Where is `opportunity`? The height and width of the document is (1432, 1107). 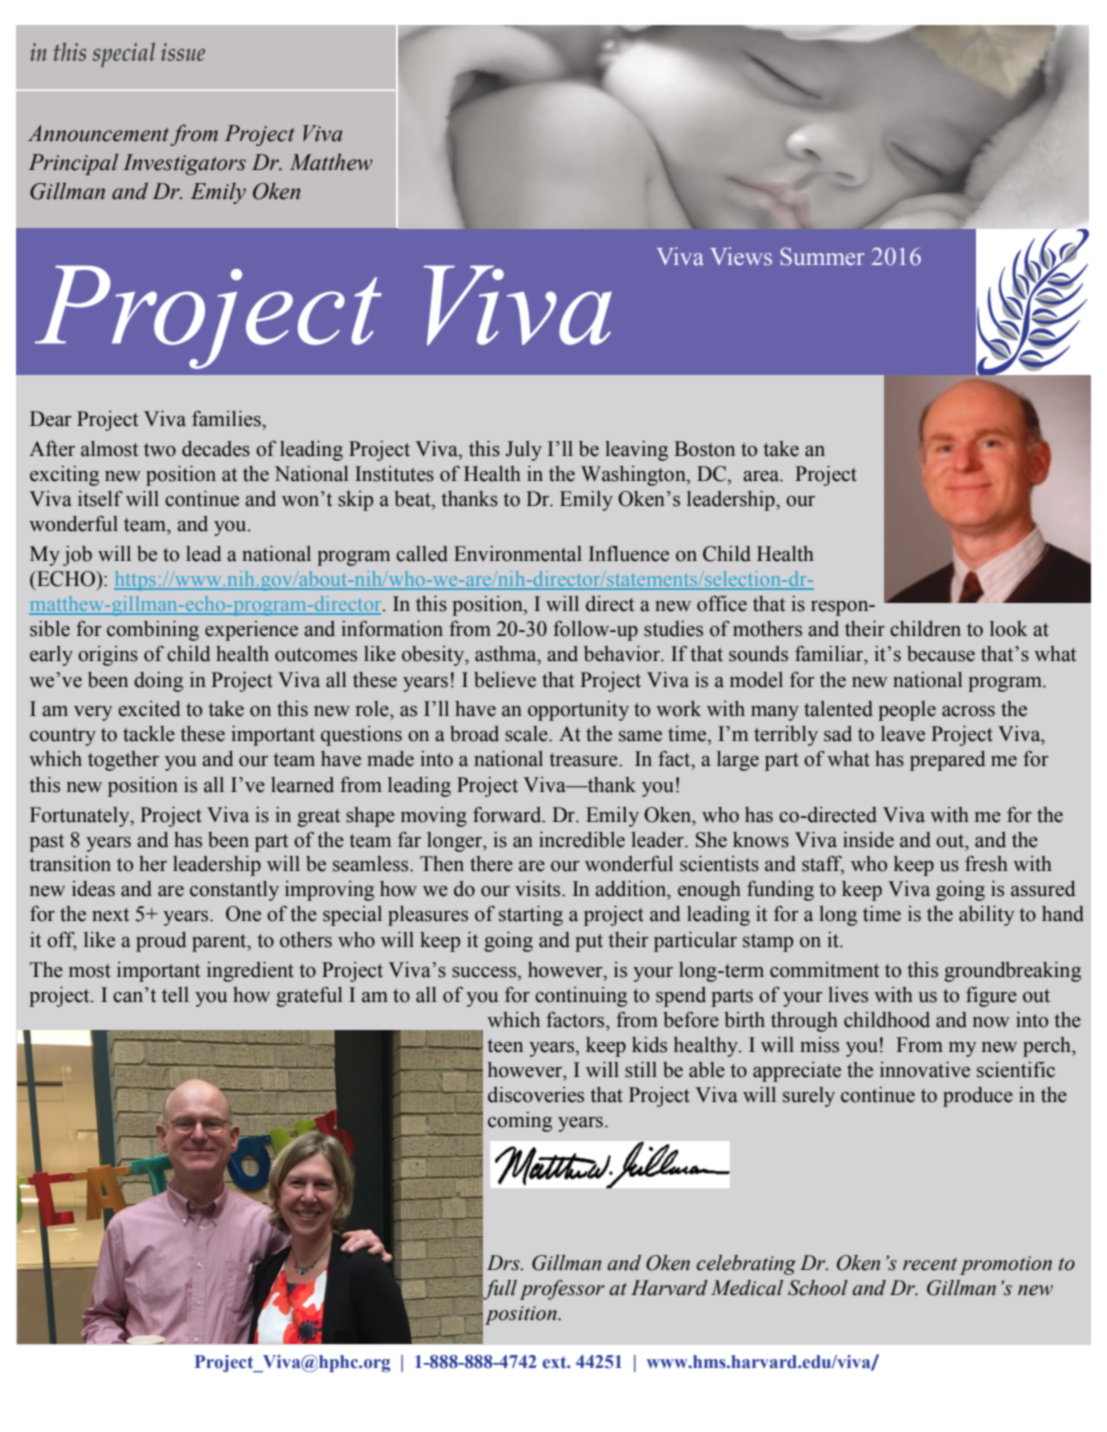
opportunity is located at coordinates (578, 711).
